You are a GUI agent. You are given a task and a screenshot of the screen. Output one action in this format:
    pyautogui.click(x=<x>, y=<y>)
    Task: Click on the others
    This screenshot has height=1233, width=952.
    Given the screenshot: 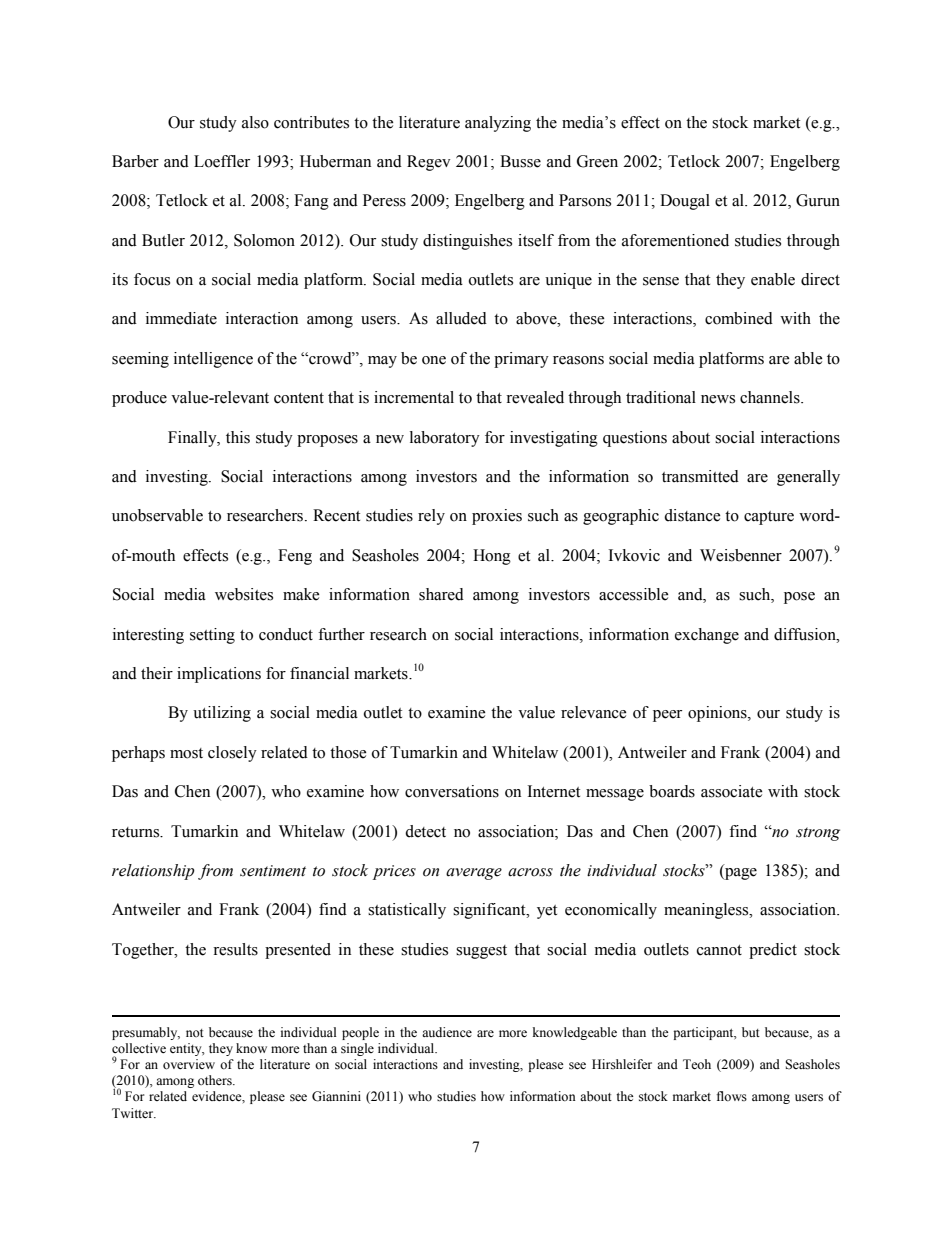 What is the action you would take?
    pyautogui.click(x=216, y=1080)
